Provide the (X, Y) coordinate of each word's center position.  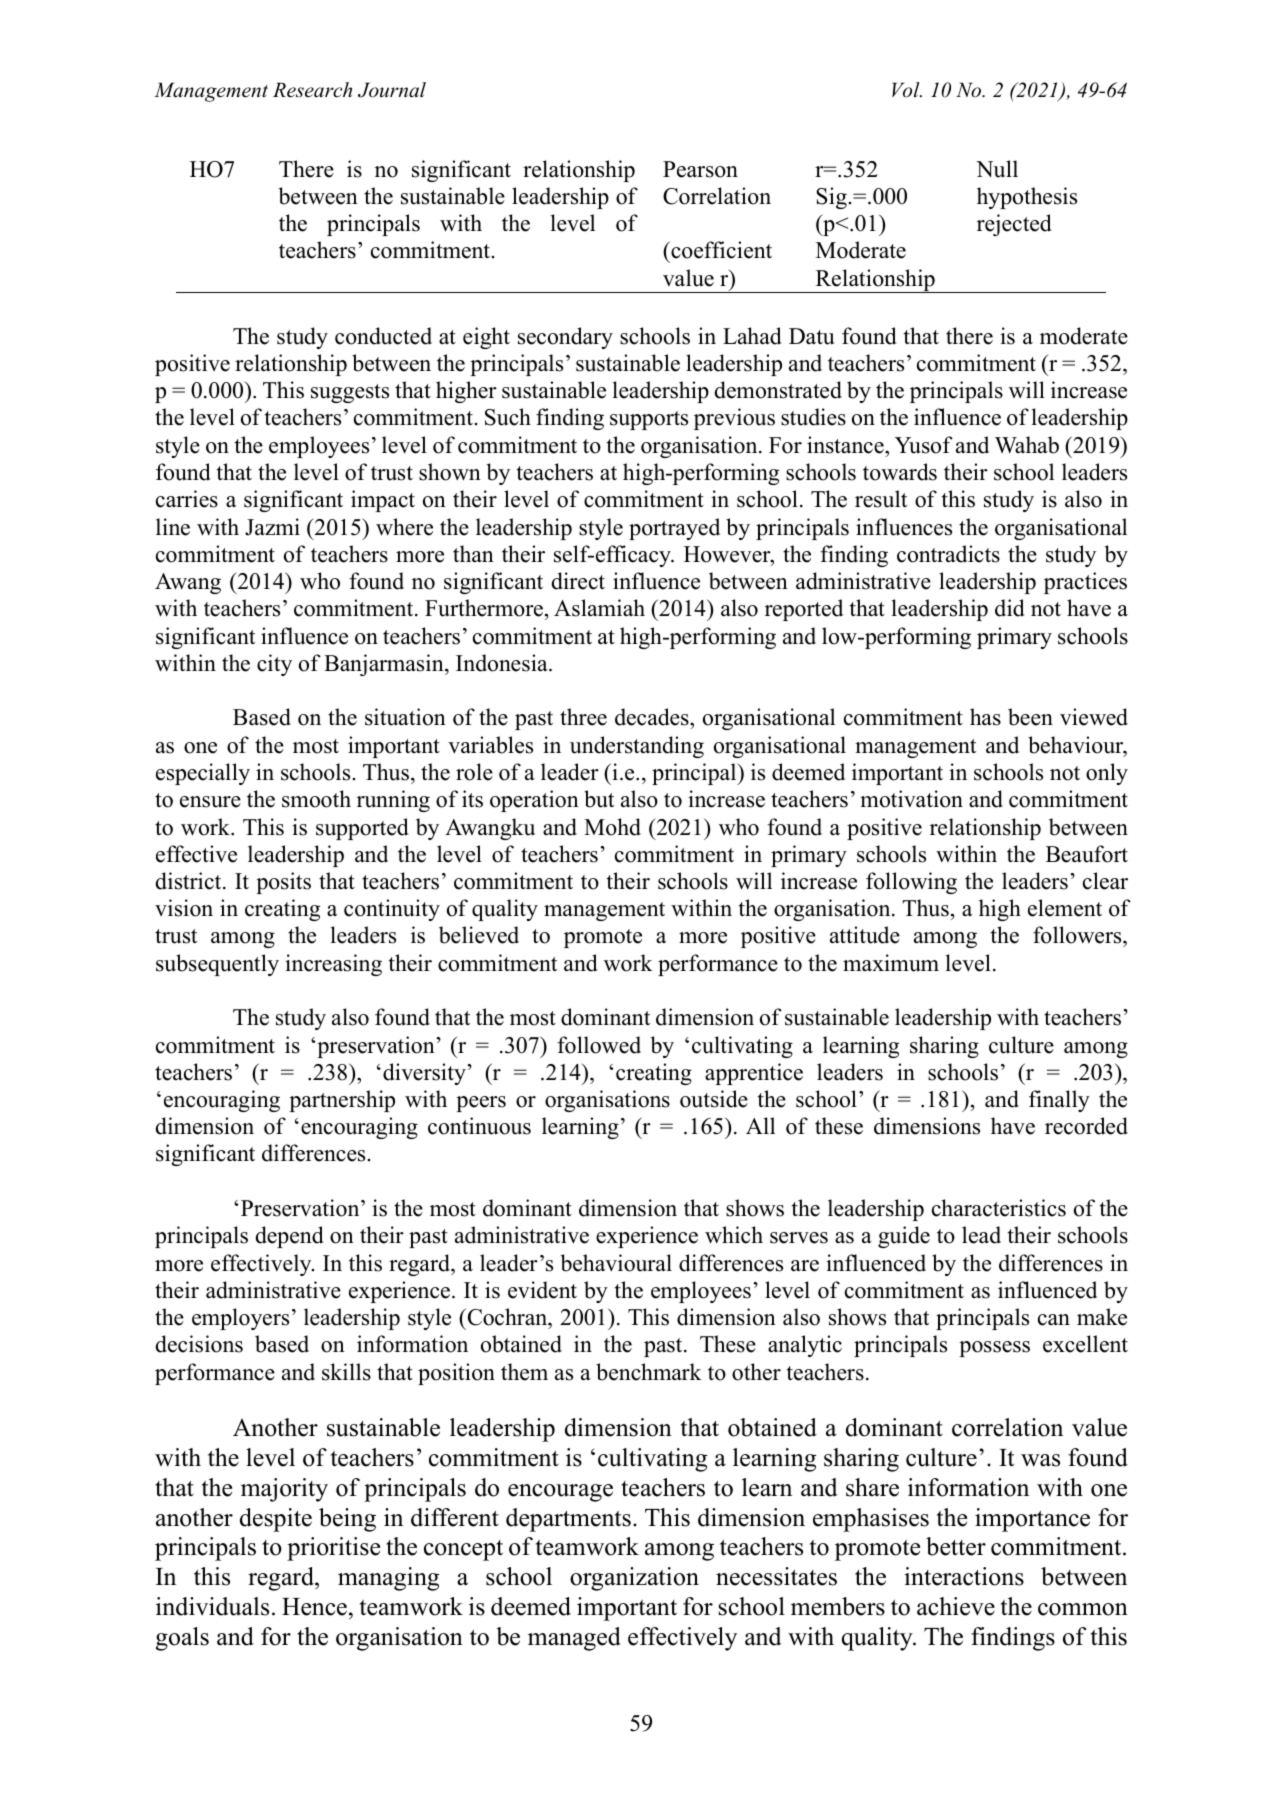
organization (634, 1579)
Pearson (700, 169)
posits (283, 883)
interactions (964, 1576)
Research (312, 90)
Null (997, 169)
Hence (314, 1607)
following (911, 883)
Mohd (612, 827)
